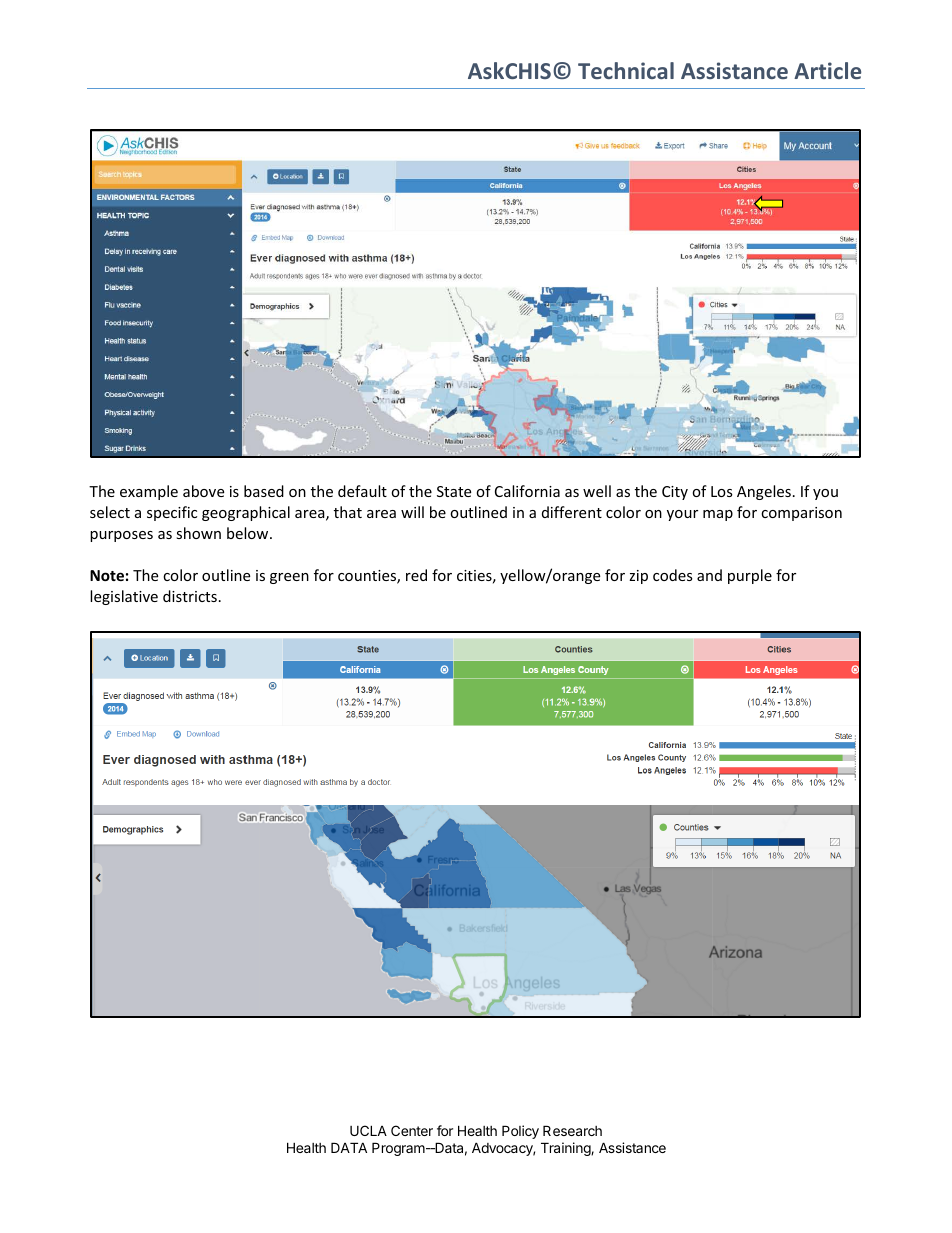 The image size is (952, 1233). What do you see at coordinates (368, 1130) in the document?
I see `UCLA` at bounding box center [368, 1130].
